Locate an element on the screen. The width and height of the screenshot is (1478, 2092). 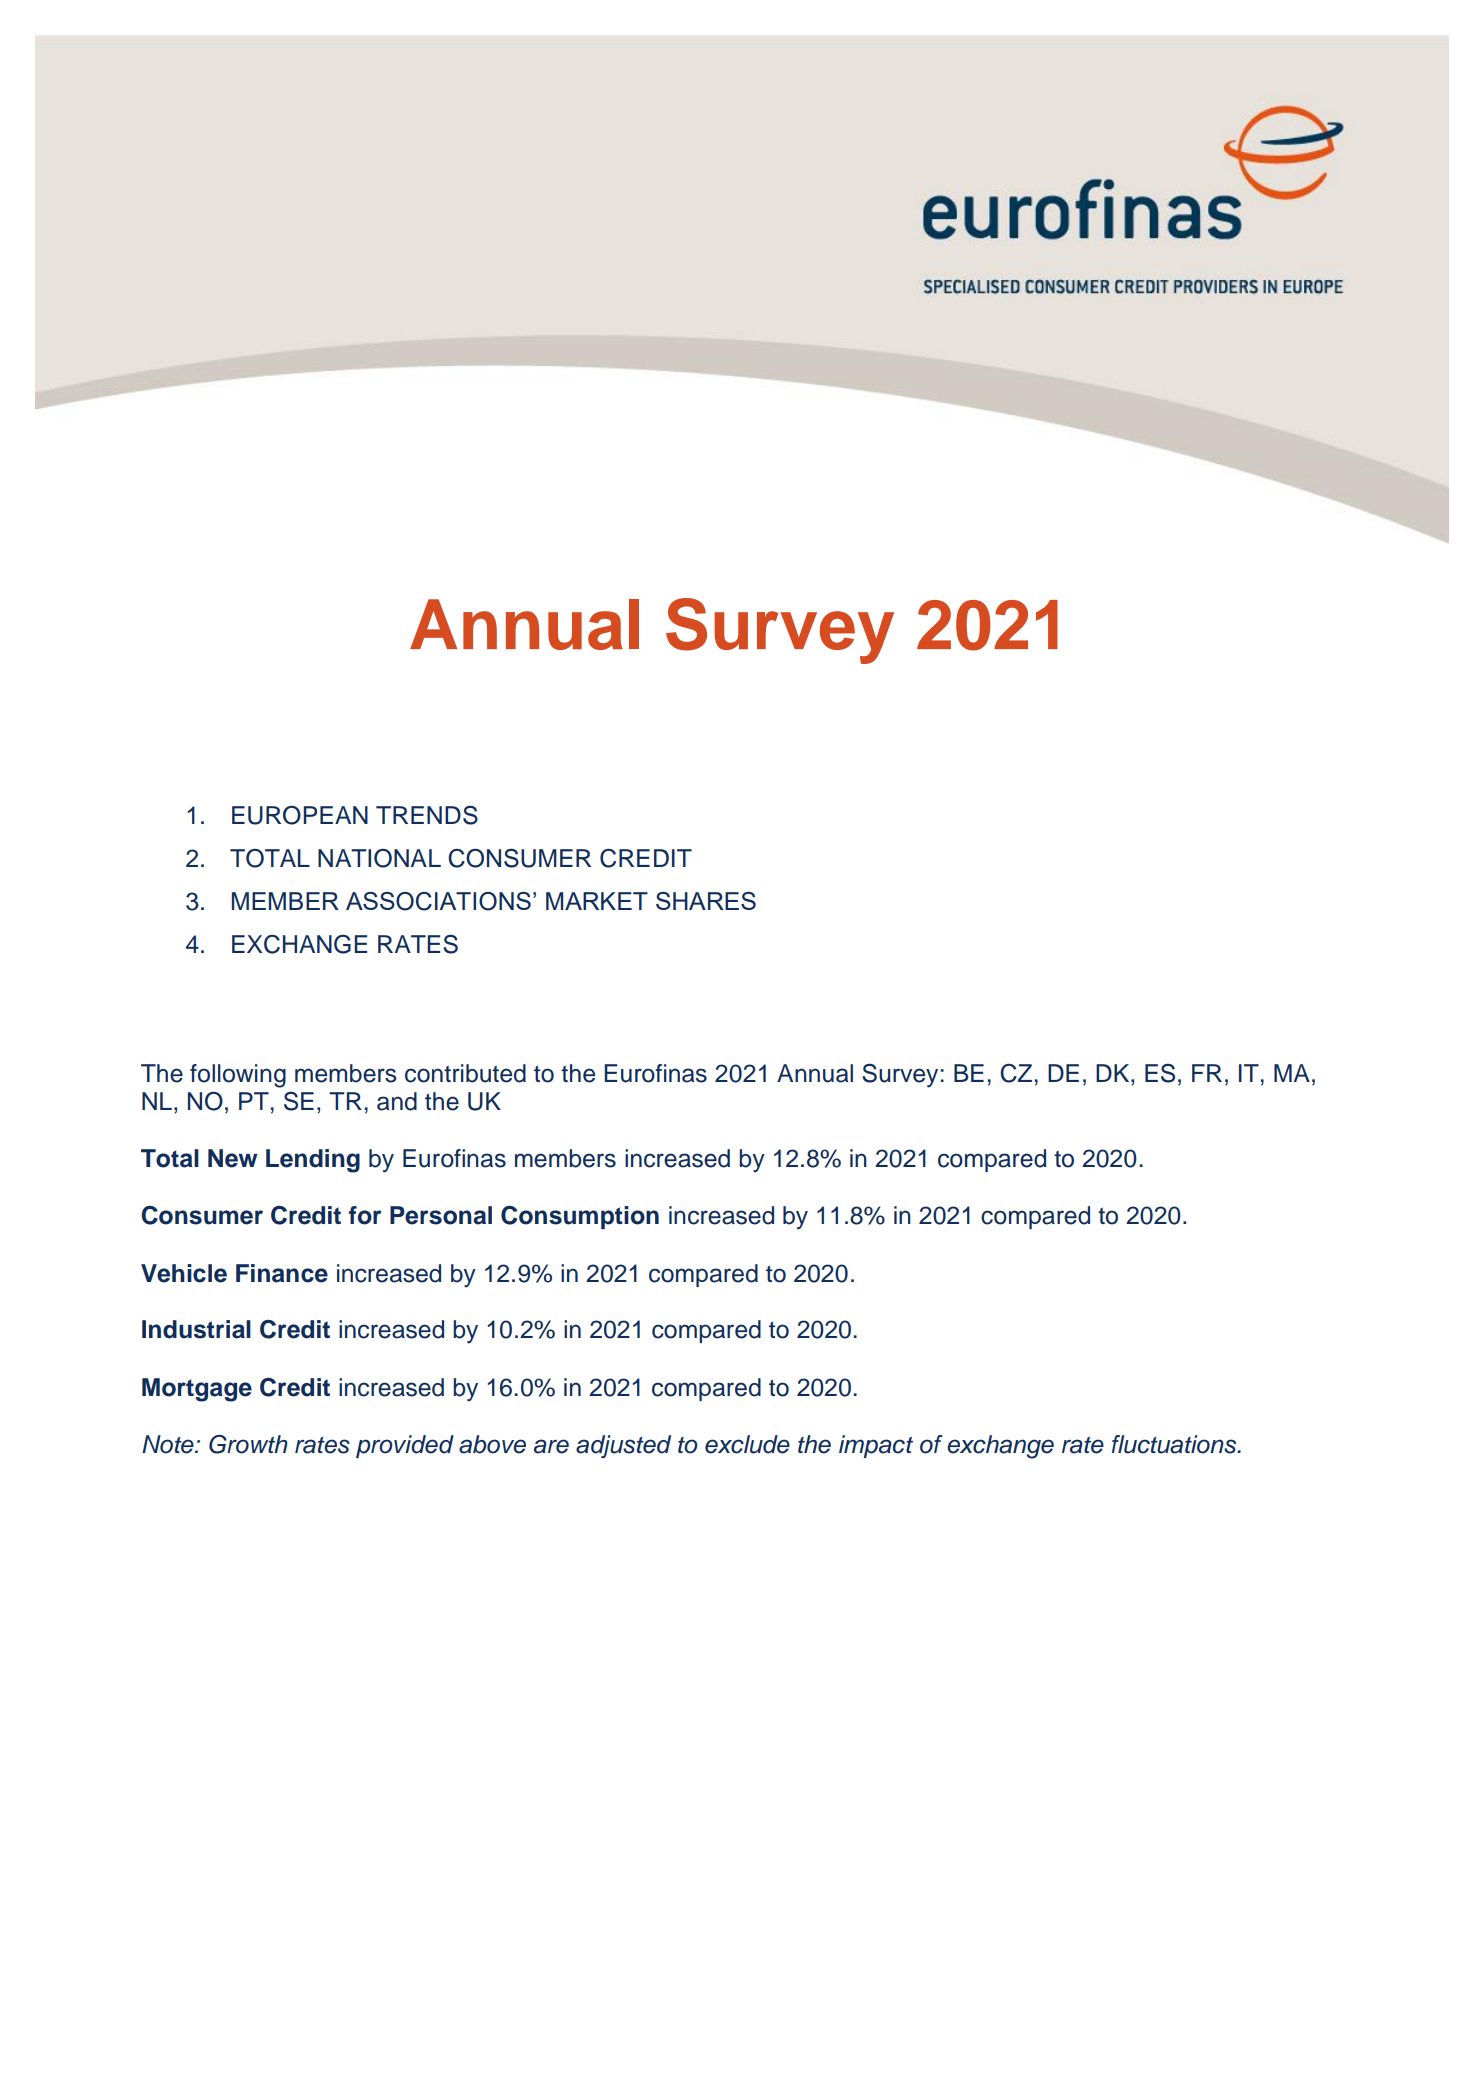
Consumption is located at coordinates (580, 1217).
